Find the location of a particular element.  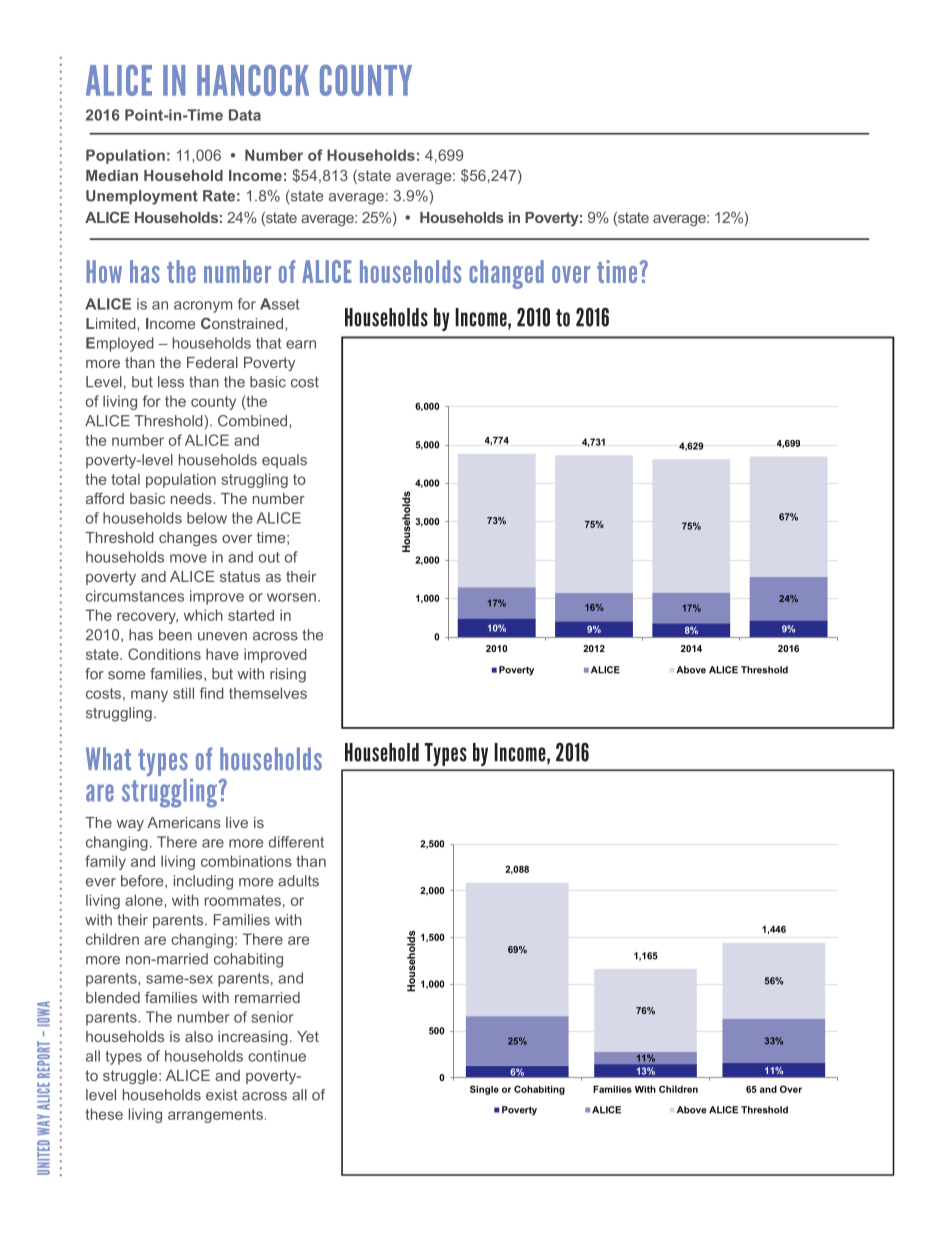

Asset is located at coordinates (279, 304).
